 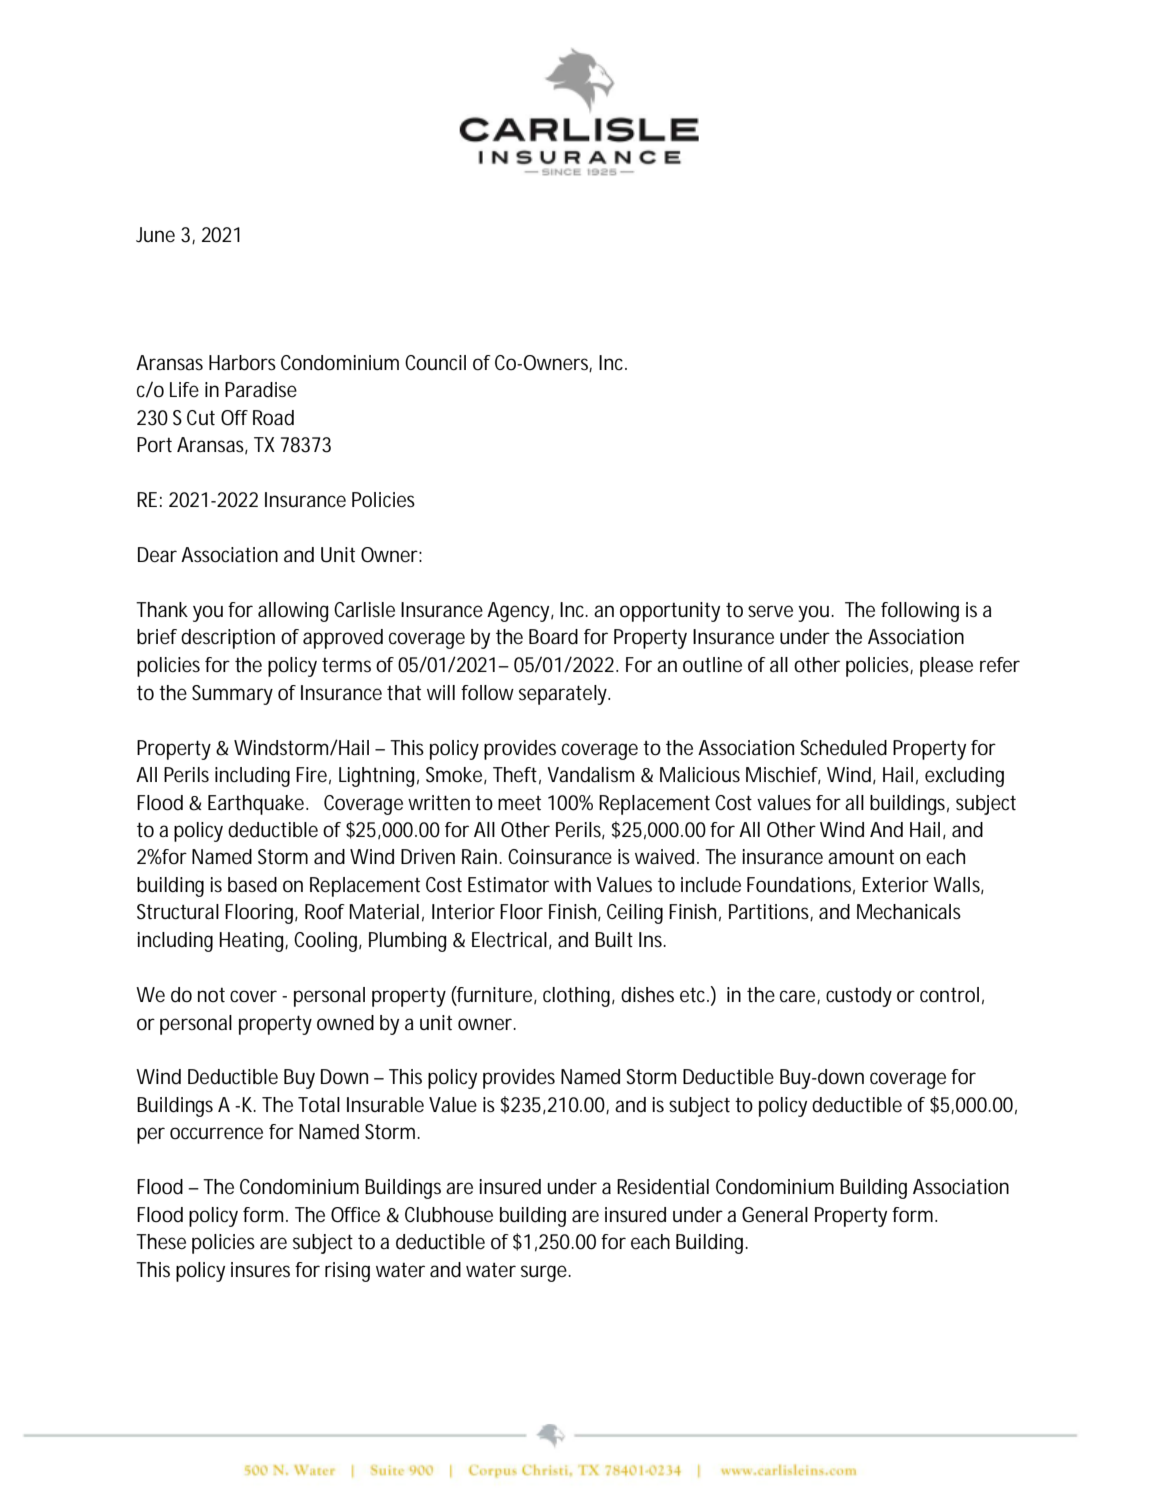 I want to click on Earthquake, so click(x=258, y=805).
